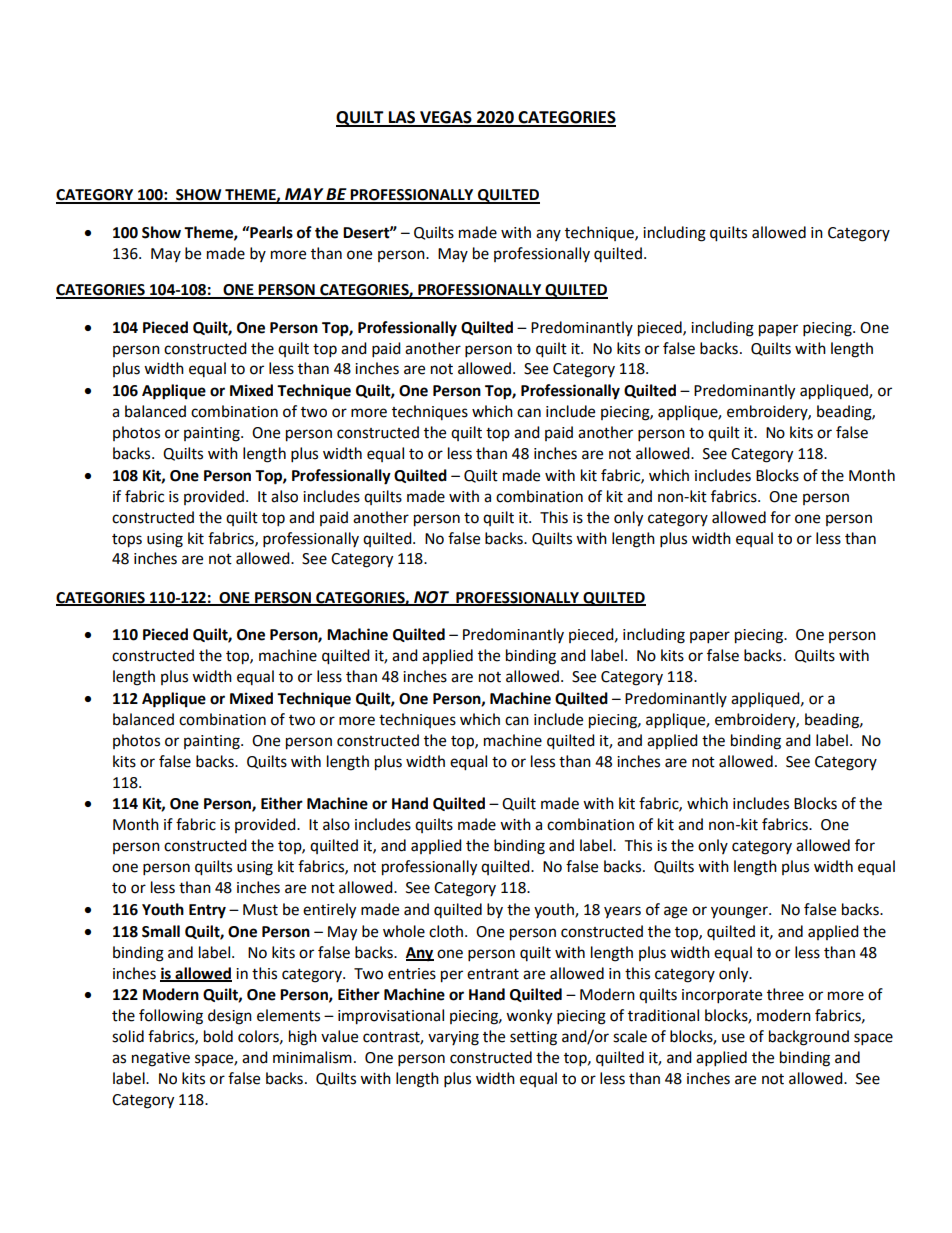 This document has height=1233, width=952. Describe the element at coordinates (161, 931) in the document. I see `Small` at that location.
